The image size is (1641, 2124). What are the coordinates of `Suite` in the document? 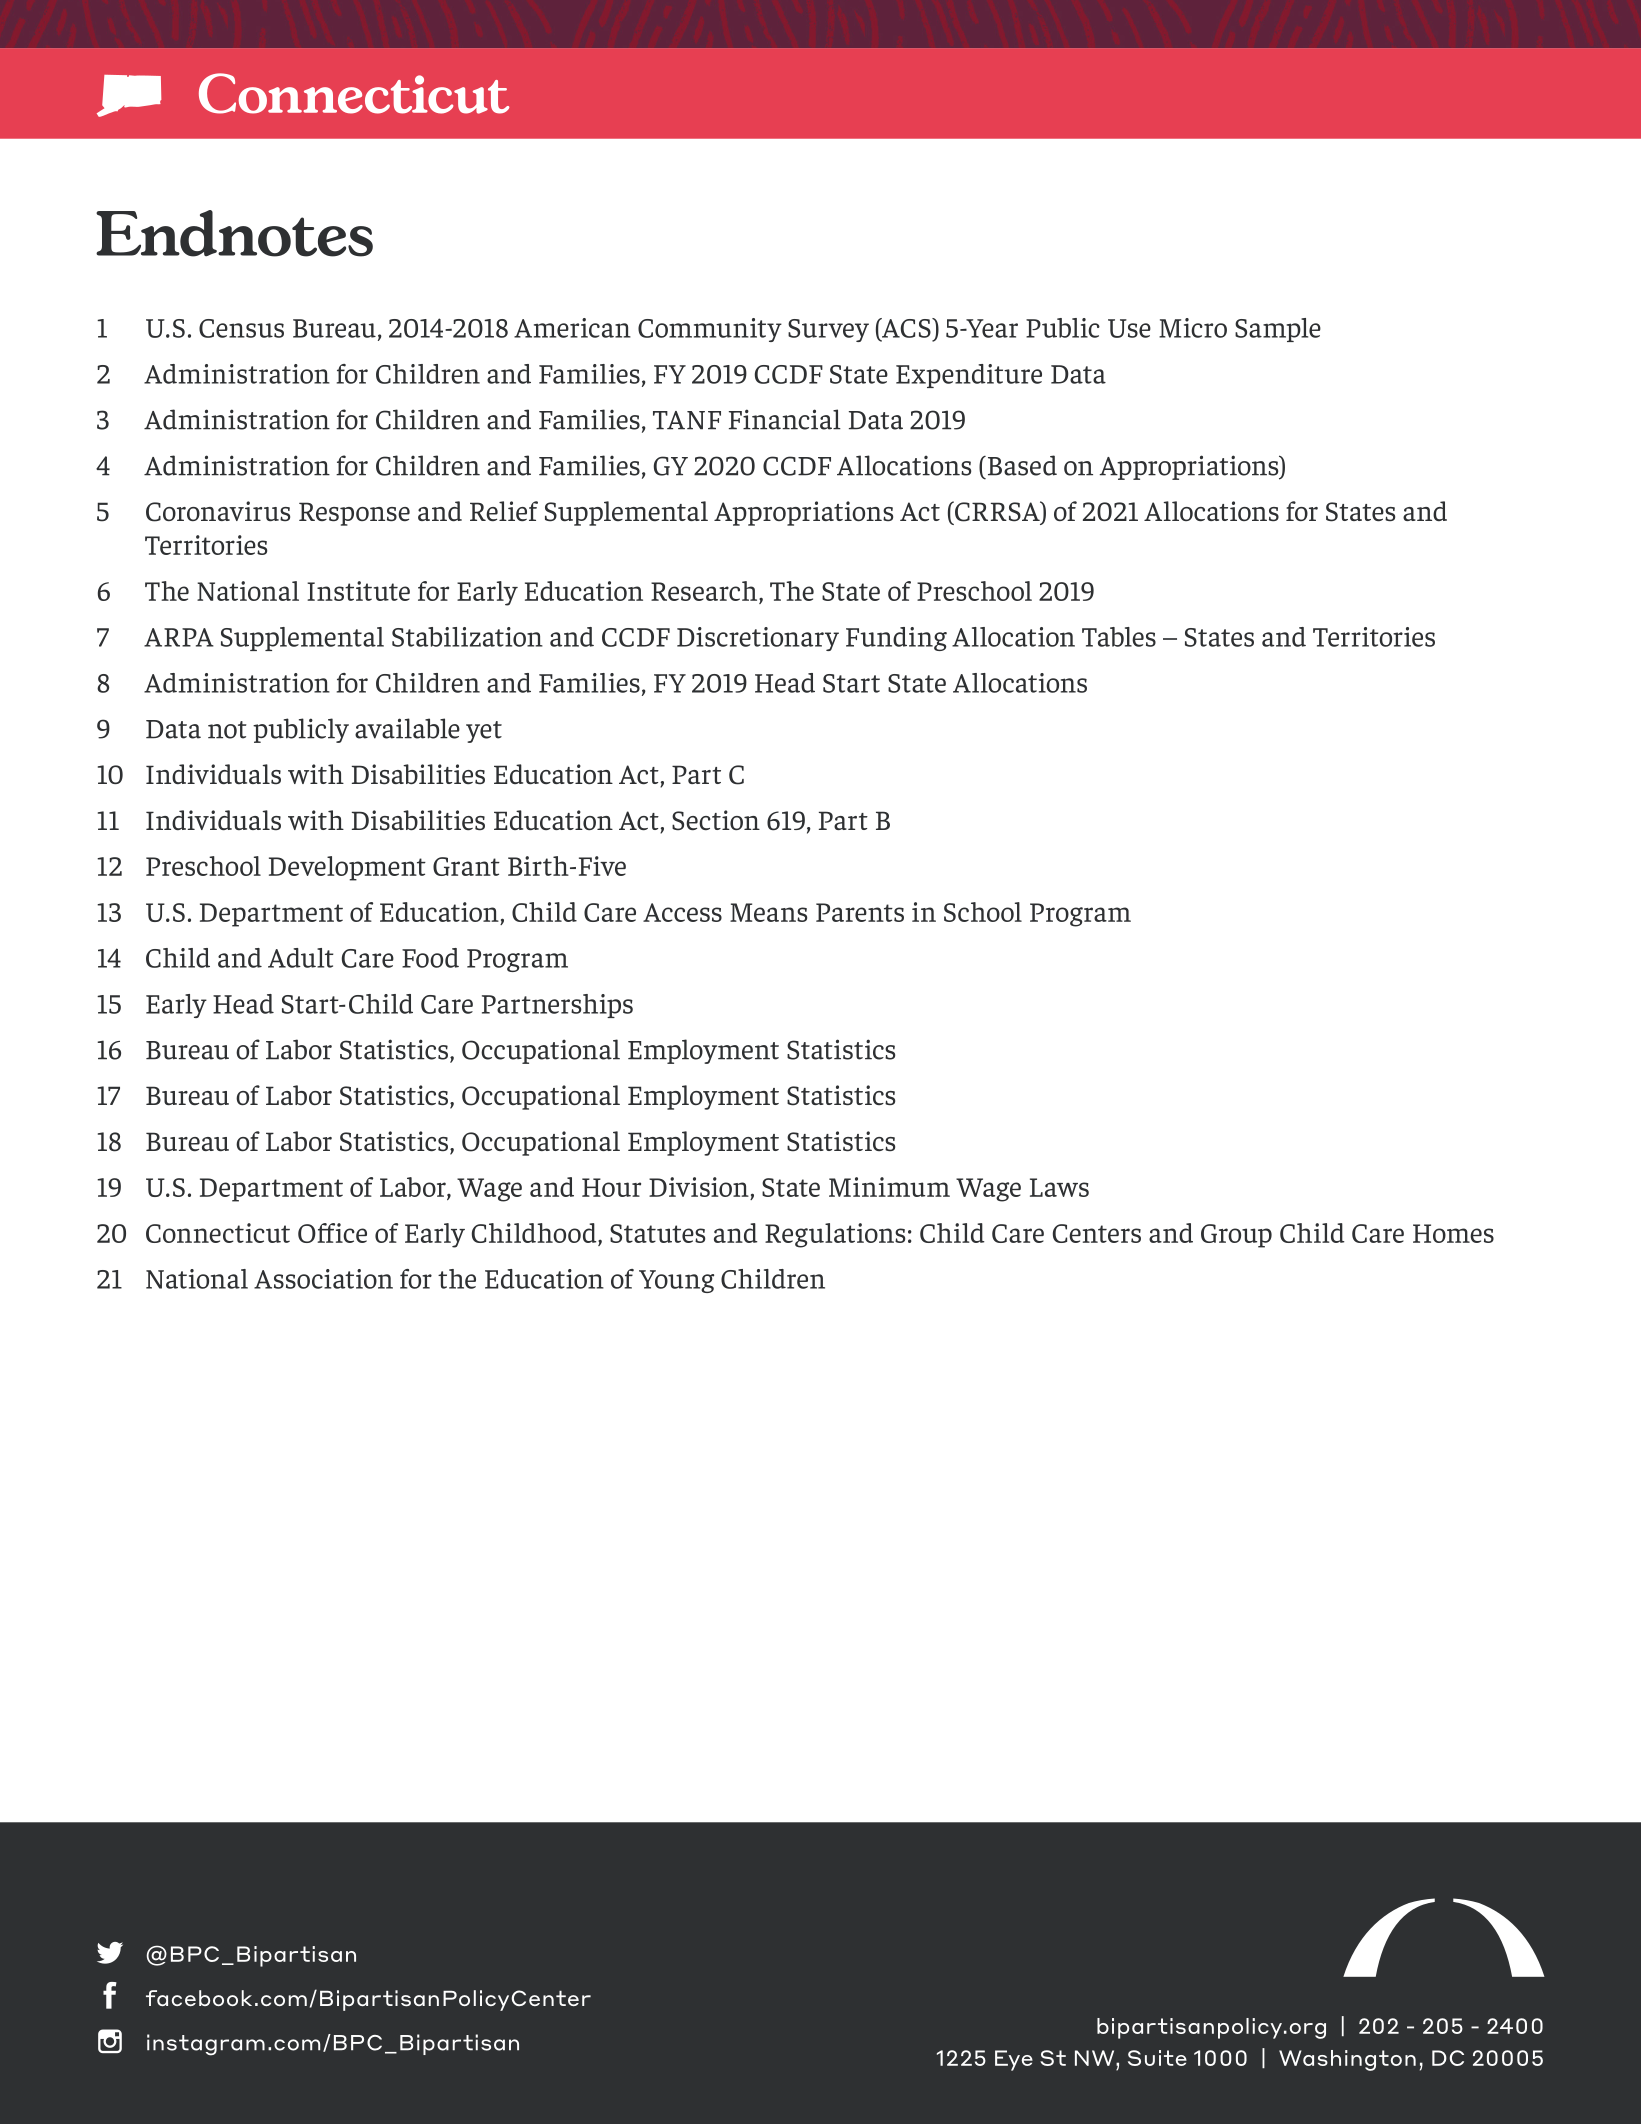 It's located at (1157, 2058).
